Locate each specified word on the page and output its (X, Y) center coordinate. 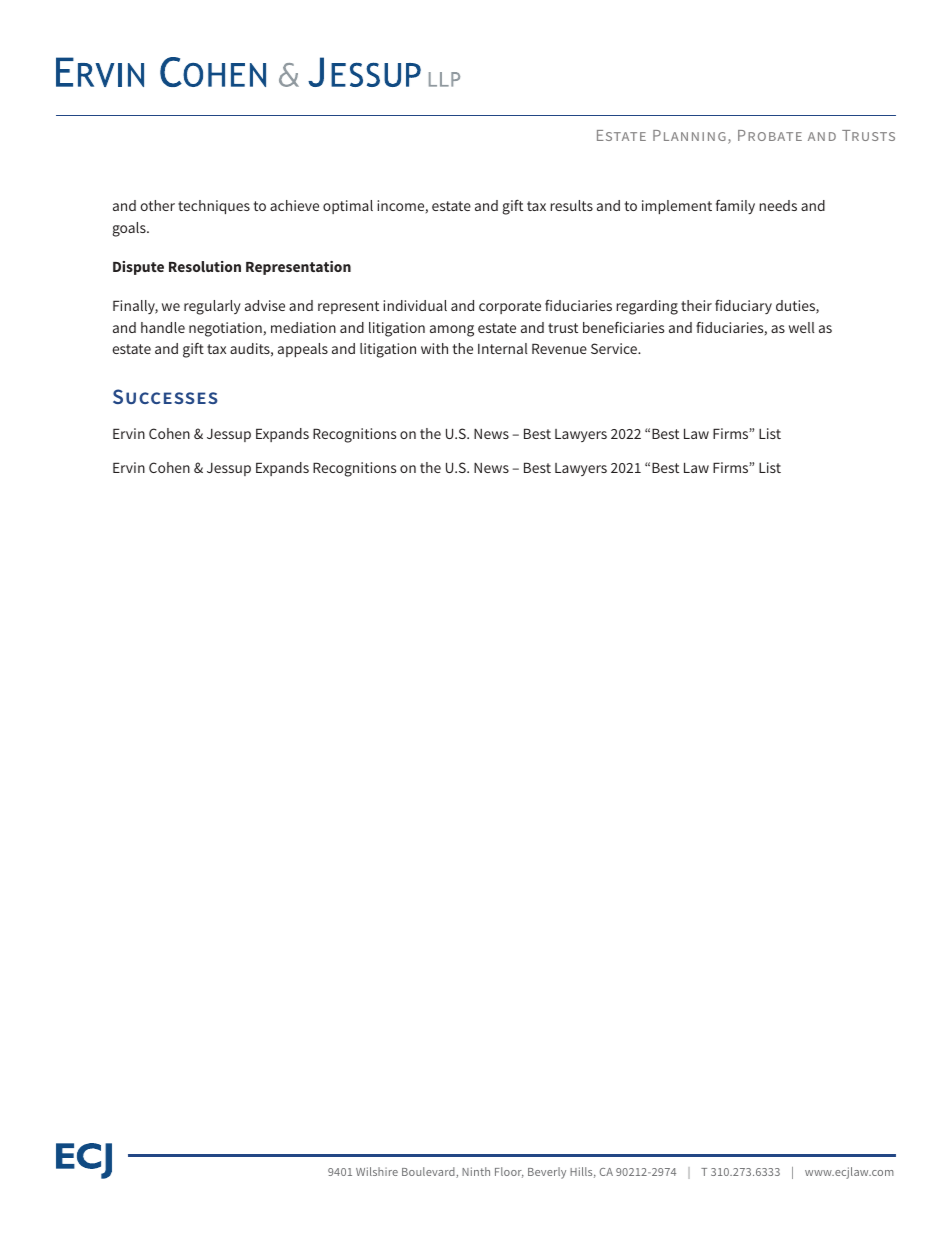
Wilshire (377, 1171)
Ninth (476, 1171)
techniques (214, 207)
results (571, 205)
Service (615, 348)
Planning (689, 135)
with (434, 348)
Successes (165, 396)
